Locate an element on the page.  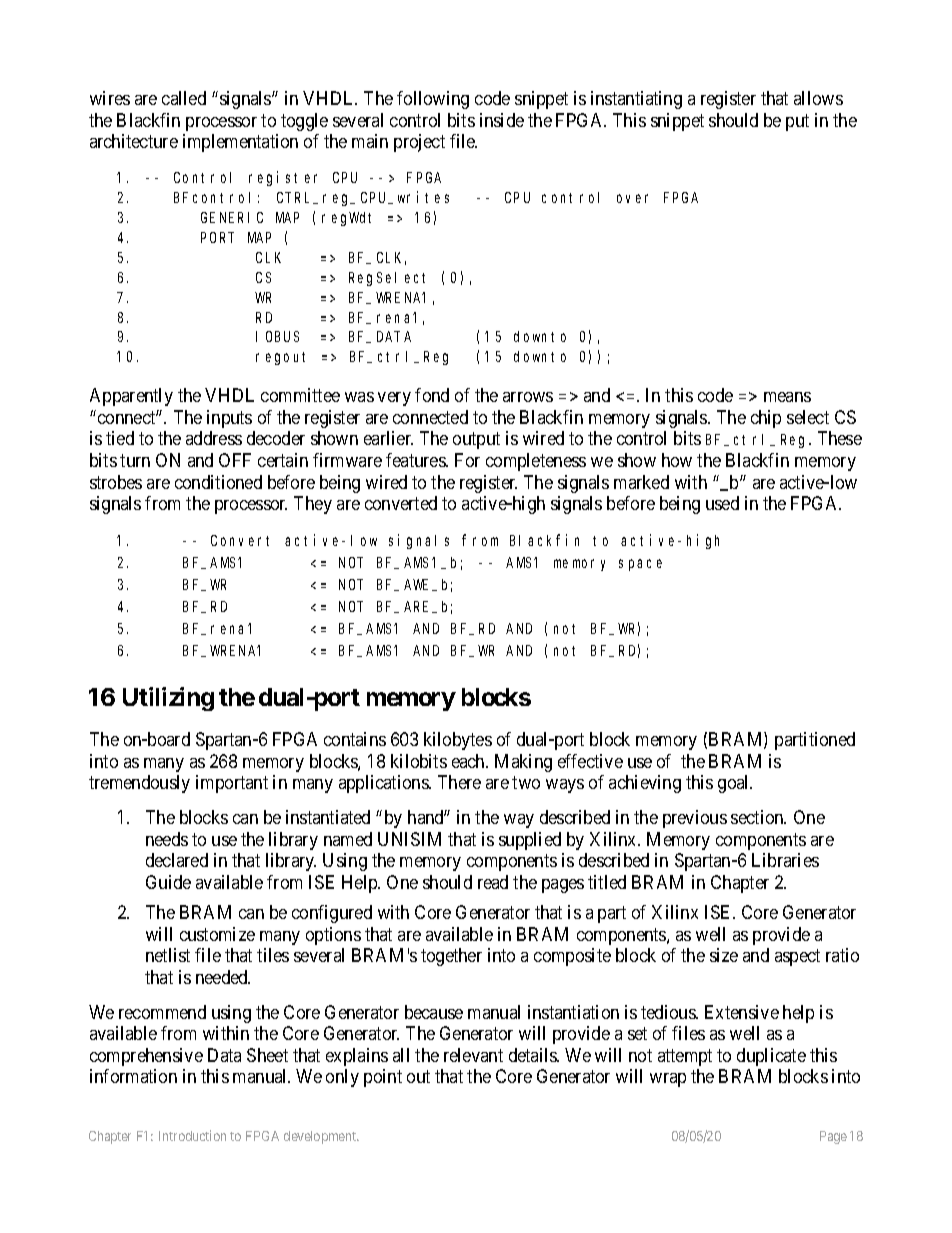
called is located at coordinates (184, 98).
